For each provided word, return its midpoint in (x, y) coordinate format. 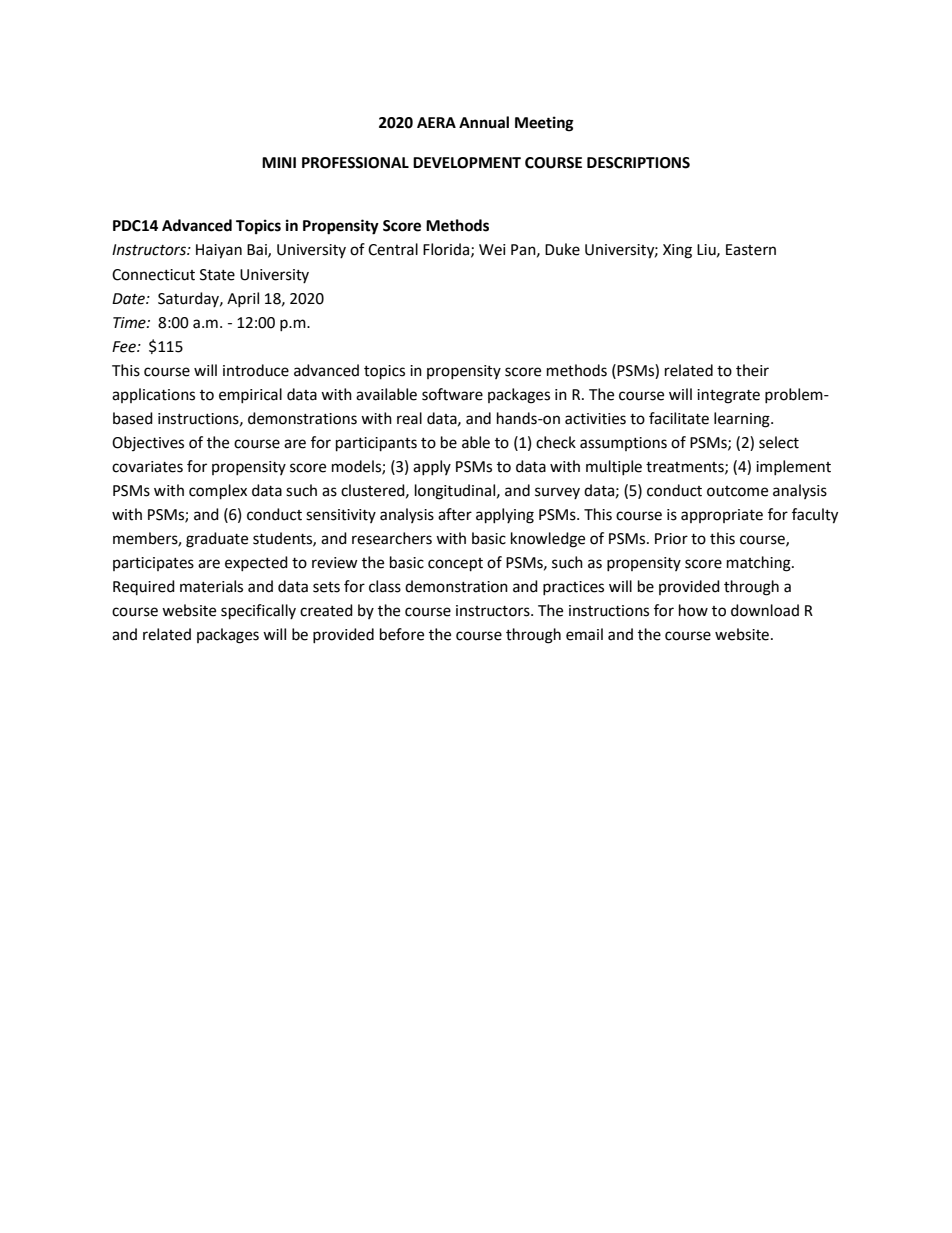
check (556, 442)
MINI (279, 162)
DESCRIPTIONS (638, 163)
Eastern (751, 250)
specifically (258, 612)
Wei (492, 250)
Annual (484, 122)
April (243, 299)
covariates (147, 467)
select (779, 442)
